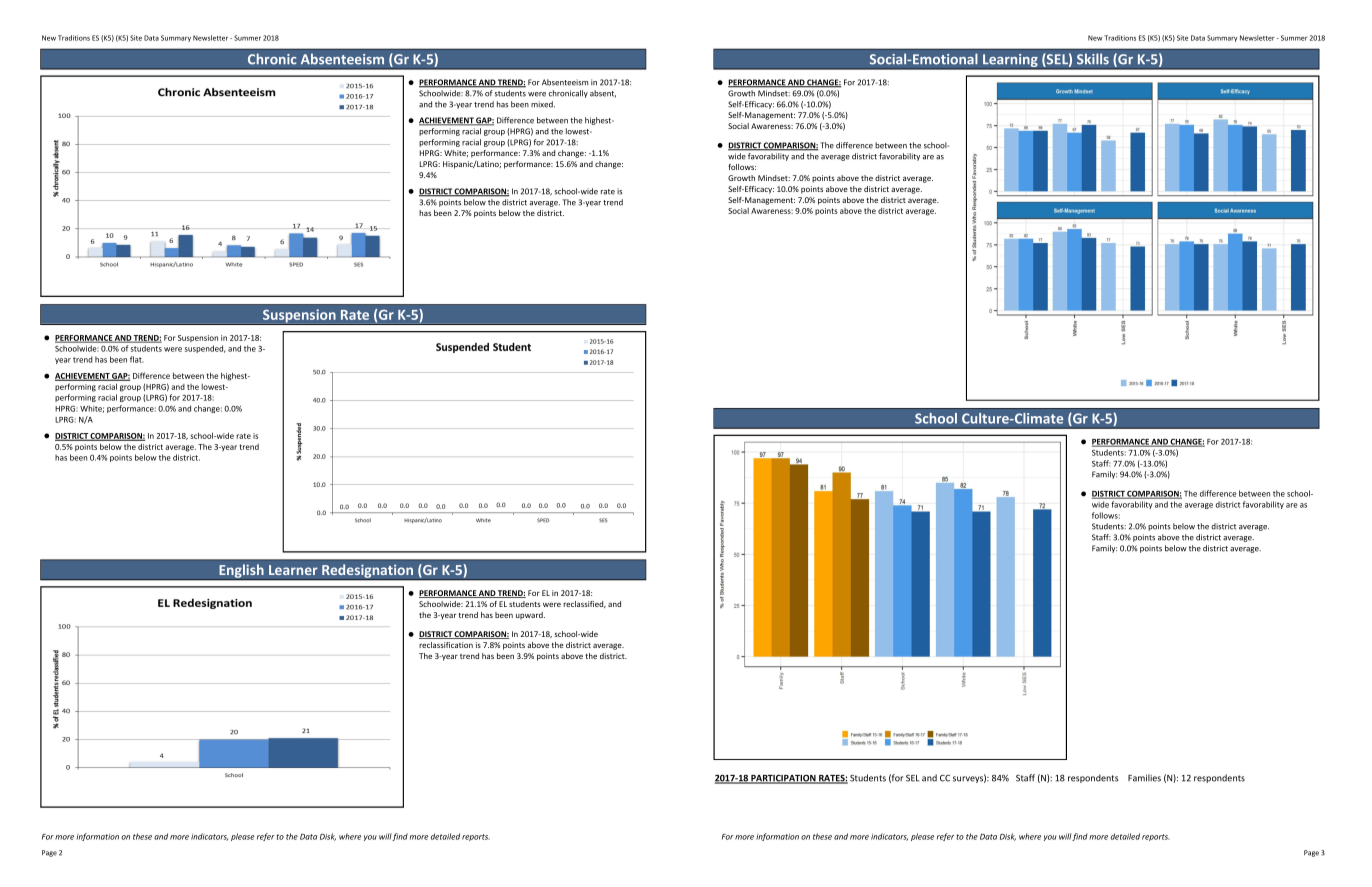 The width and height of the screenshot is (1372, 887). What do you see at coordinates (446, 645) in the screenshot?
I see `reclassification` at bounding box center [446, 645].
